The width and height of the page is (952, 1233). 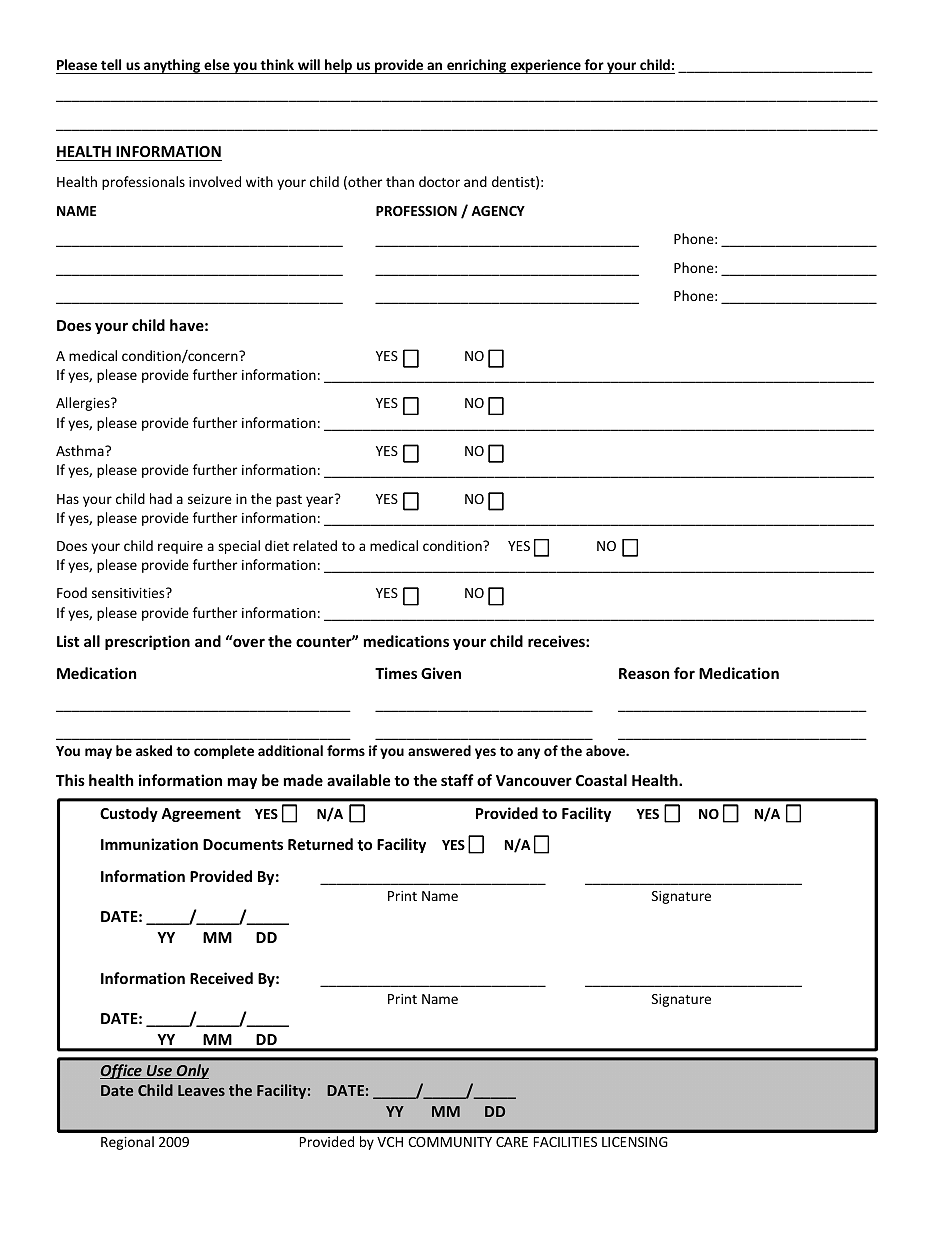 I want to click on related, so click(x=315, y=545).
